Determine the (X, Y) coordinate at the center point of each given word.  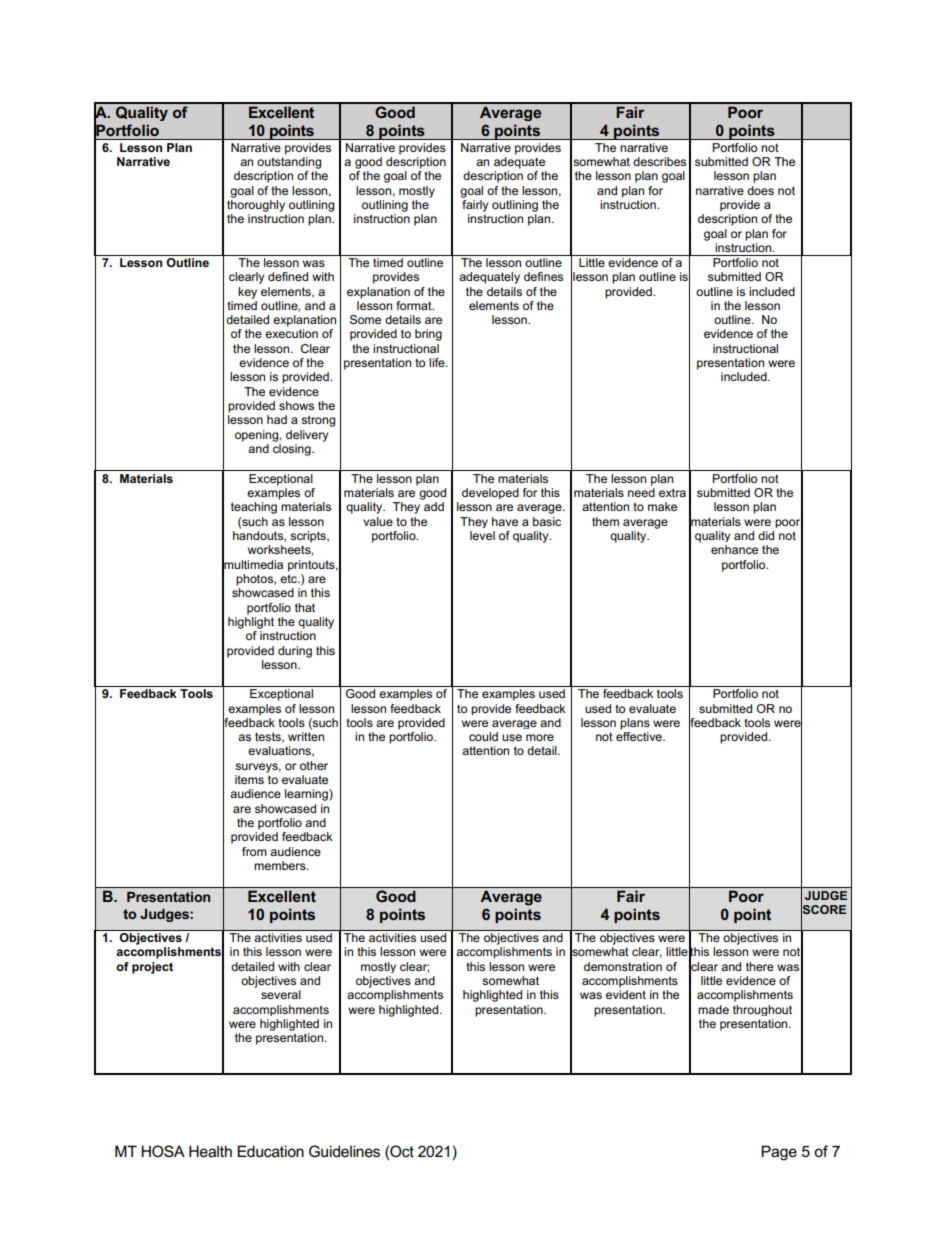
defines (543, 276)
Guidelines (344, 1151)
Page (779, 1153)
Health (210, 1151)
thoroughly (256, 206)
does (760, 190)
